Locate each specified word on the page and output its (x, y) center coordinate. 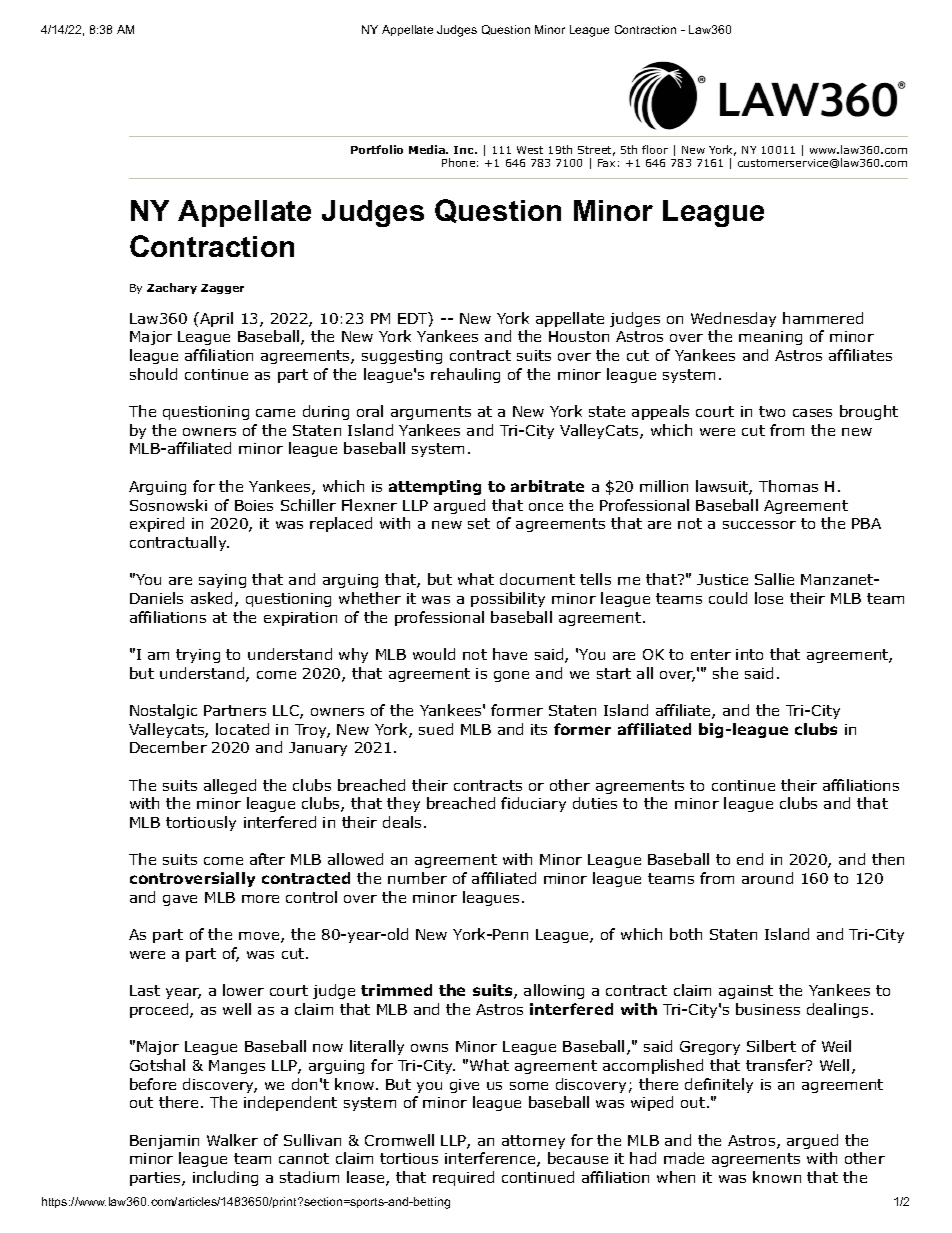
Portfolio (377, 149)
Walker (232, 1140)
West (530, 150)
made (684, 1158)
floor (655, 149)
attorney (533, 1142)
